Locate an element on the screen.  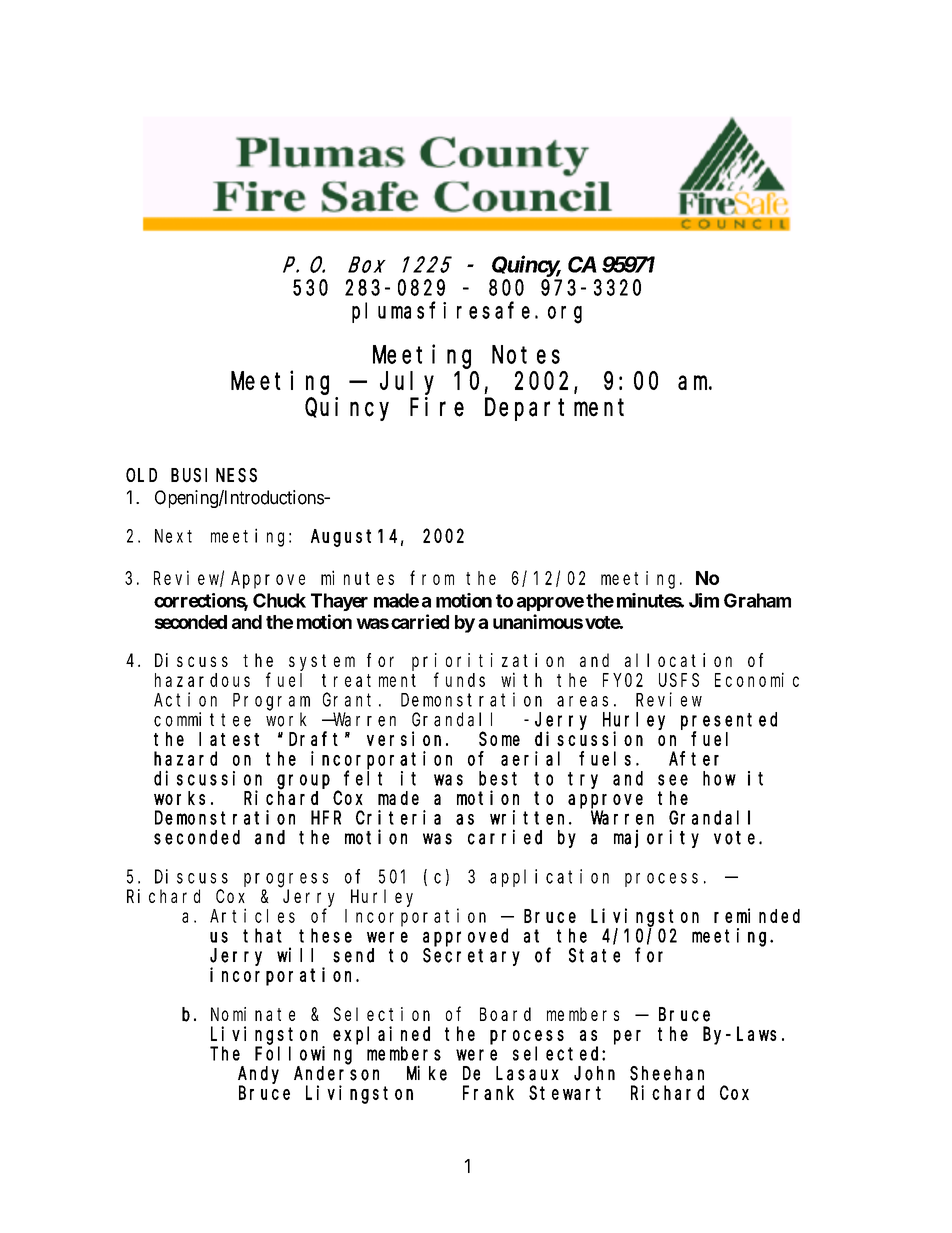
prioritization is located at coordinates (488, 662).
